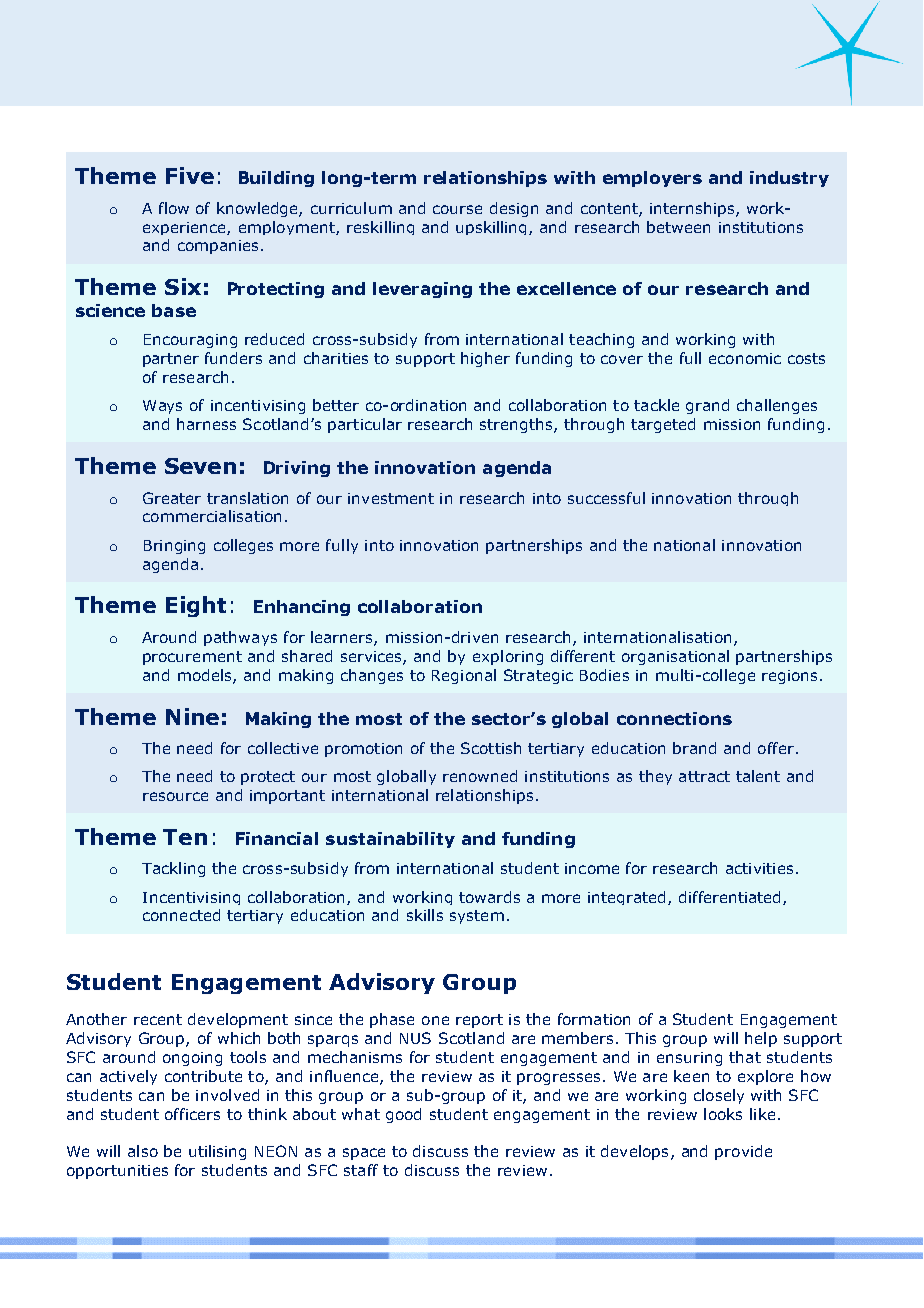  I want to click on strengths, so click(517, 425).
